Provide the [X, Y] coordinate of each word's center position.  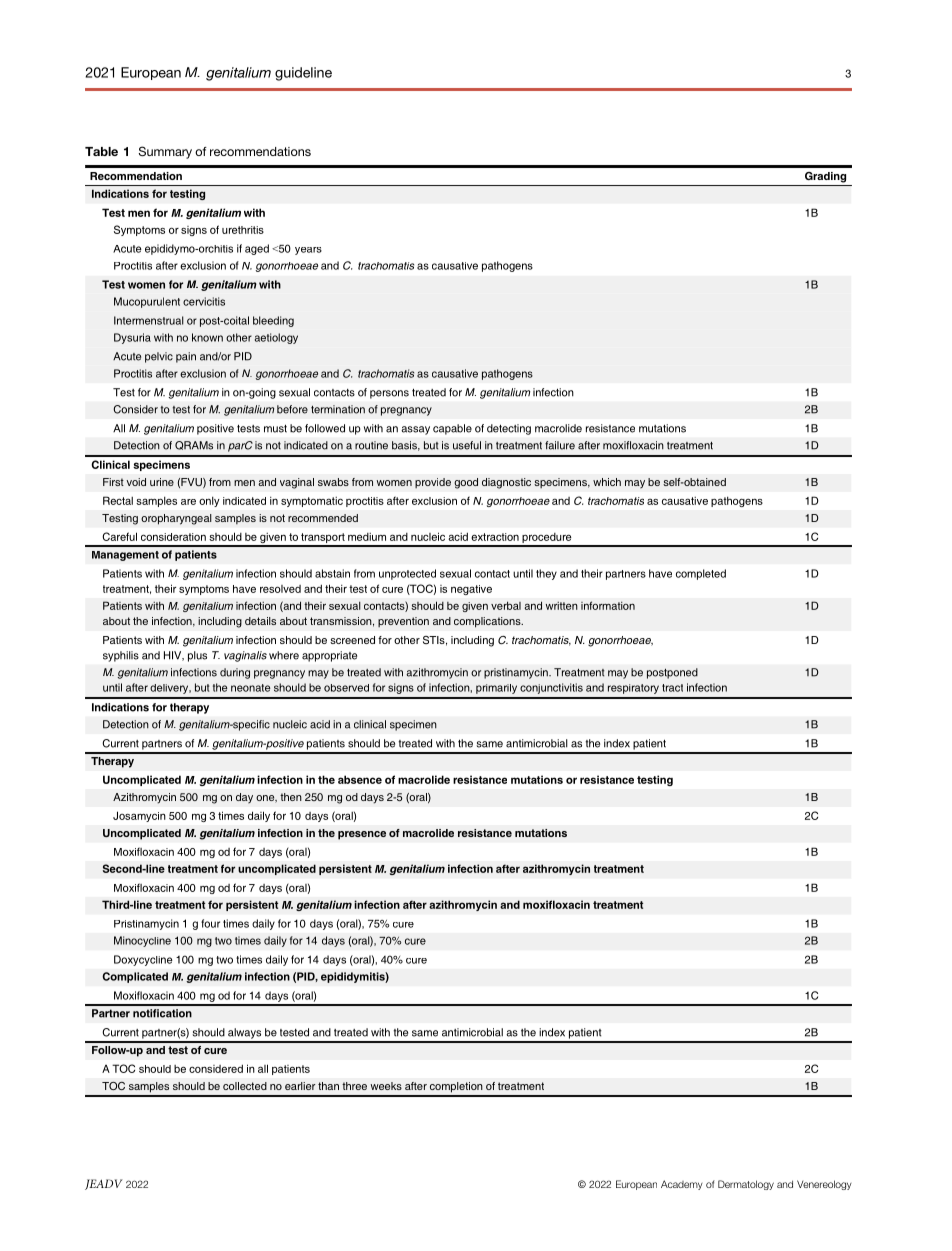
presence [362, 835]
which [607, 482]
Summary [165, 152]
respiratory [633, 689]
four [210, 923]
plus [197, 656]
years [308, 251]
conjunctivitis [551, 688]
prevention [403, 622]
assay [415, 430]
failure [560, 445]
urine [162, 482]
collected [245, 1086]
